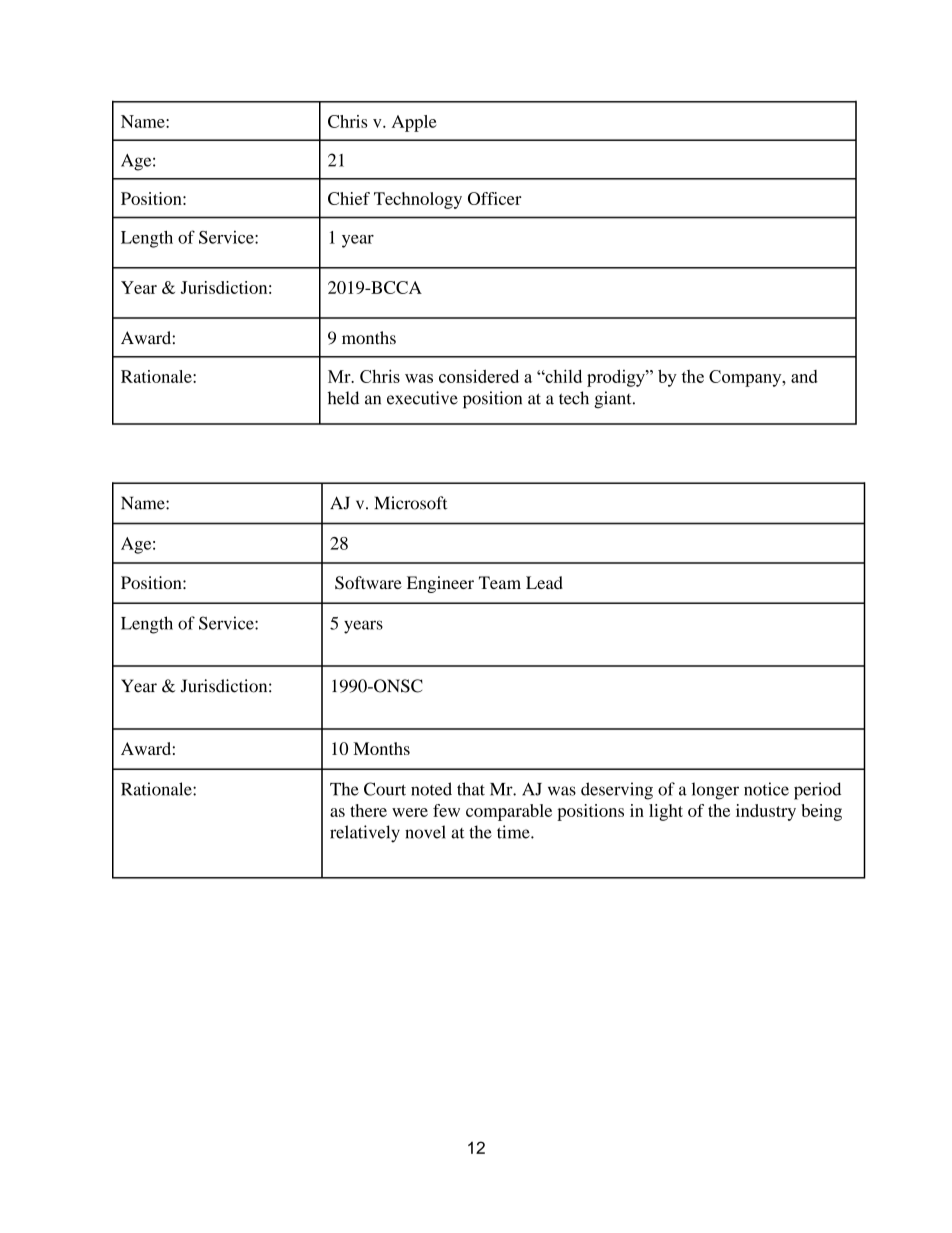  What do you see at coordinates (617, 378) in the screenshot?
I see `prodigy` at bounding box center [617, 378].
